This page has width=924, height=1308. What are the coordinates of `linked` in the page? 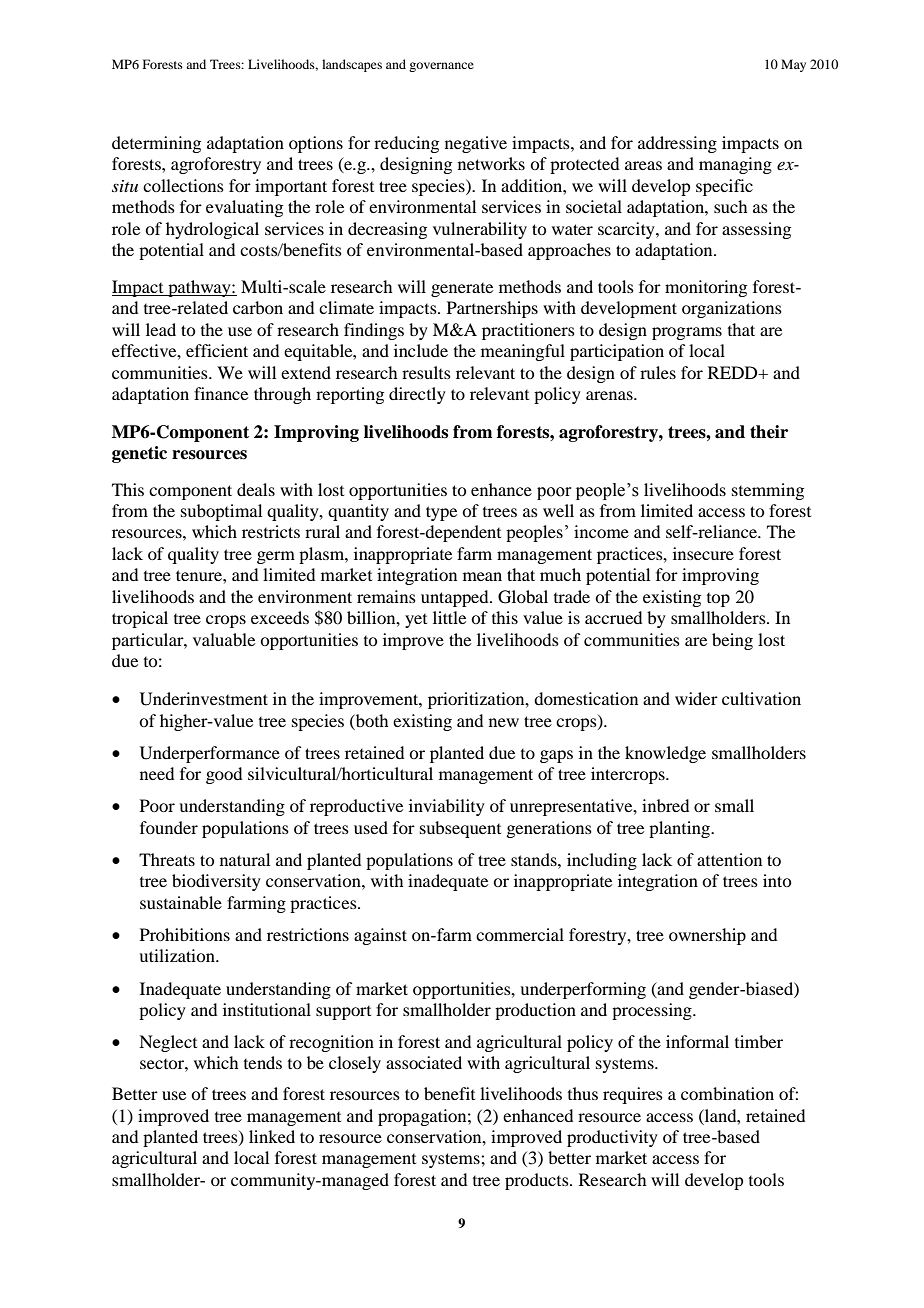 It's located at (272, 1136).
